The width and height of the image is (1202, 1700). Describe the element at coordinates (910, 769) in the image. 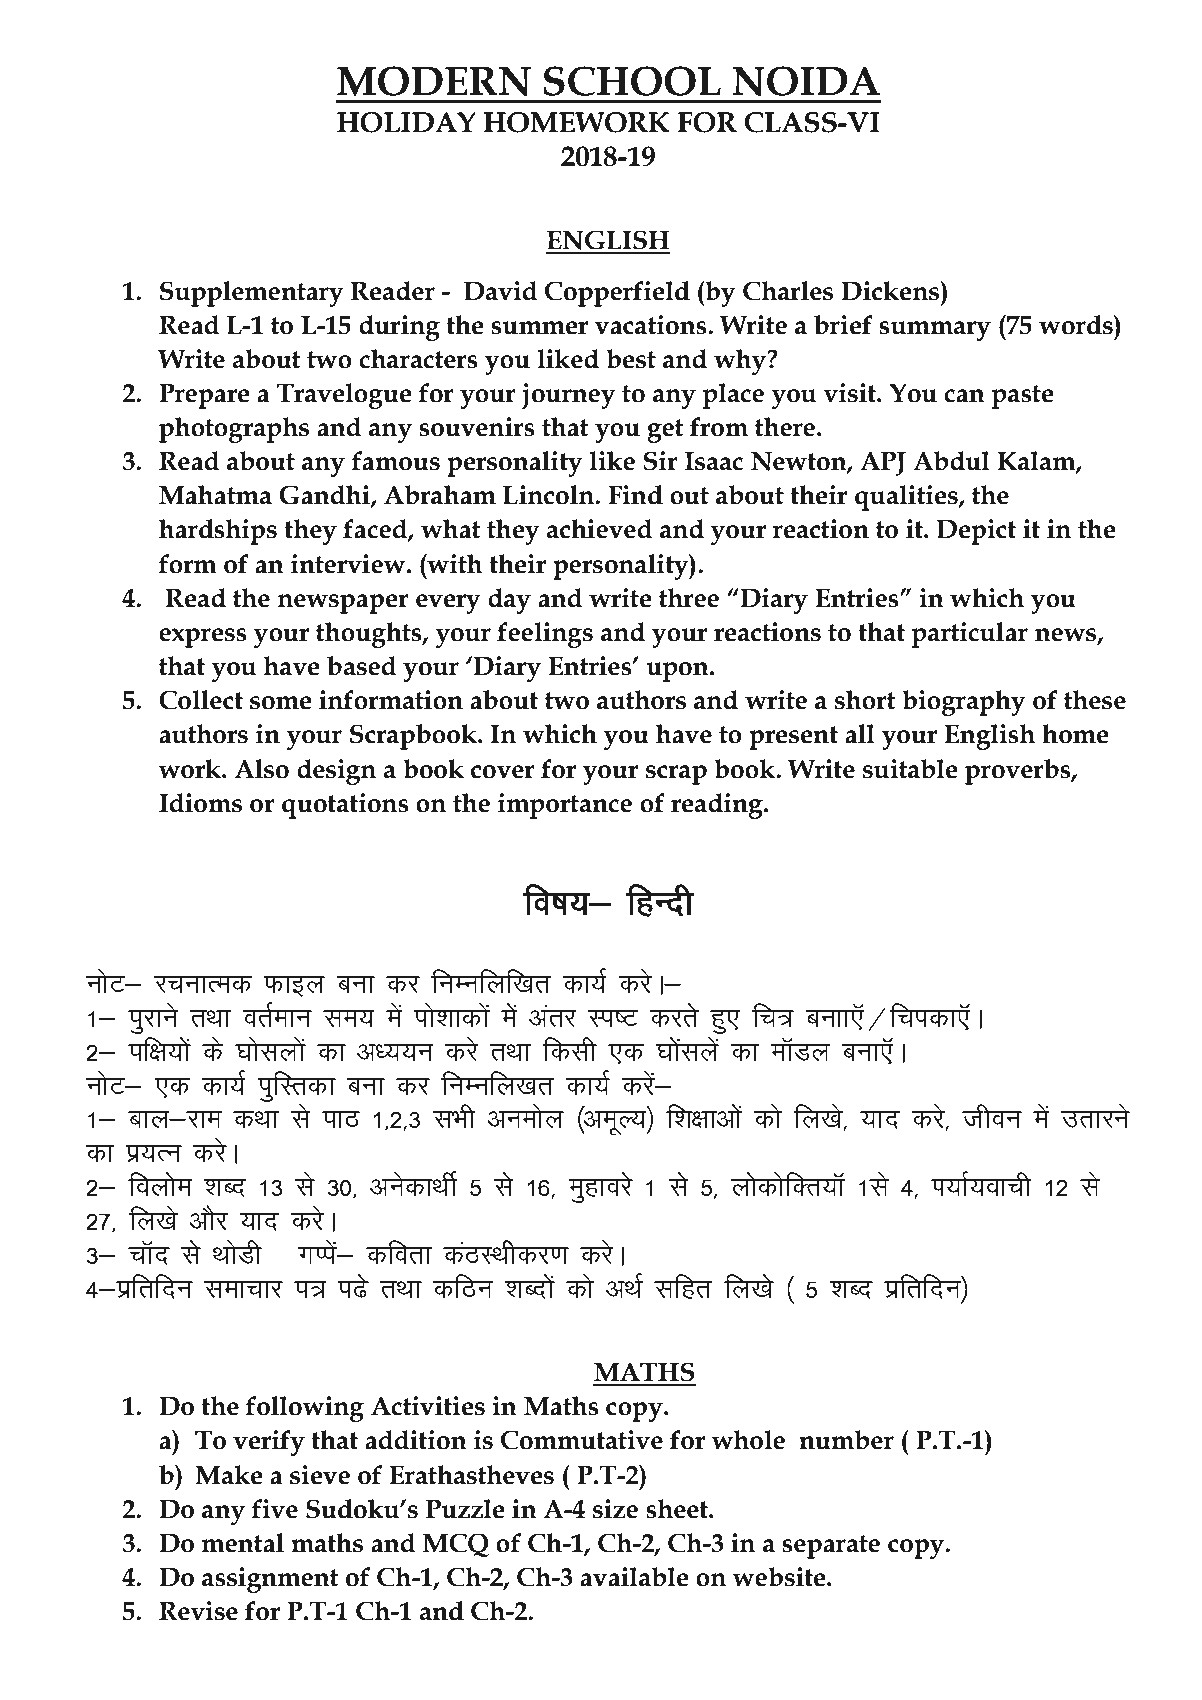

I see `suitable` at that location.
